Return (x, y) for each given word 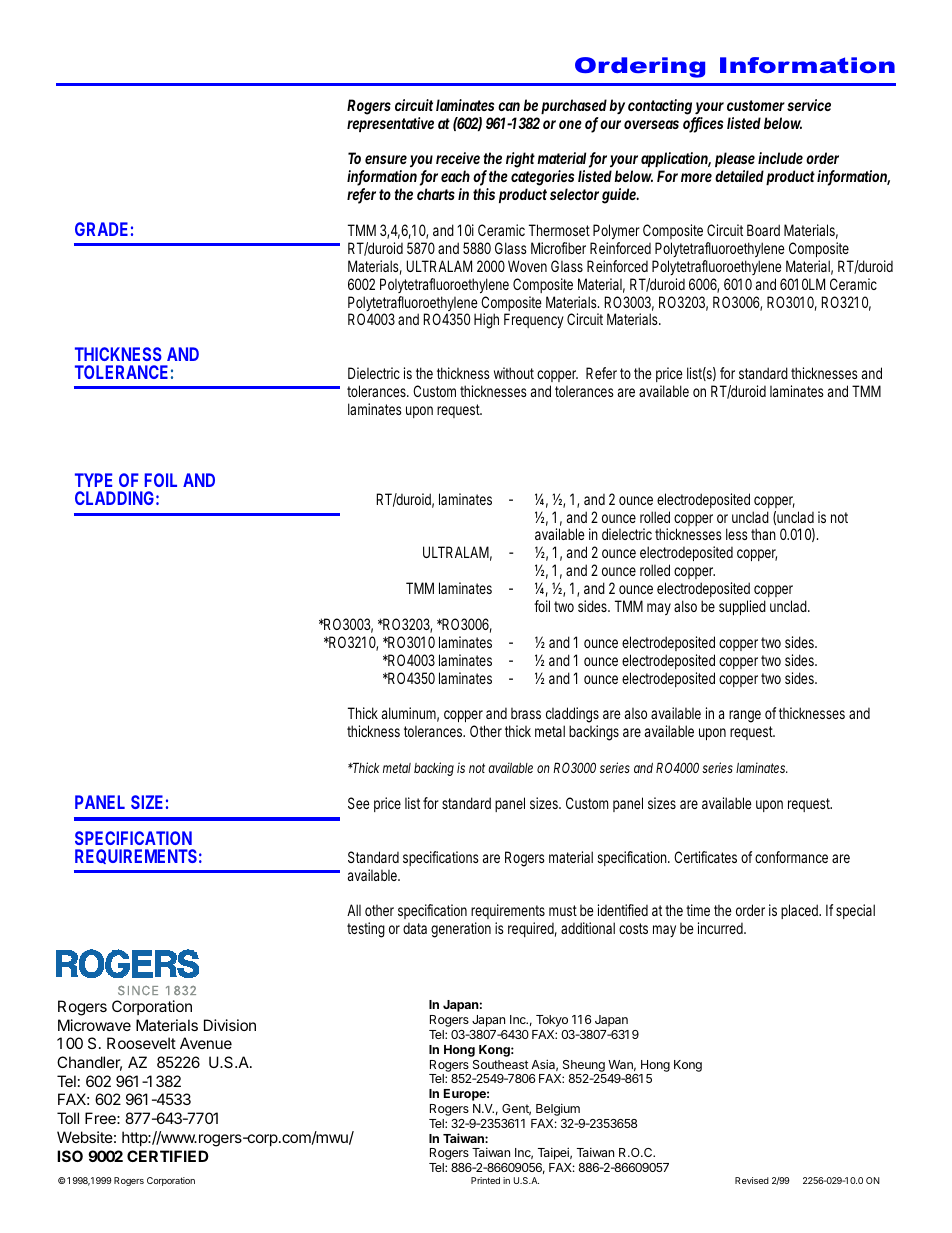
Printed (485, 1180)
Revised (752, 1180)
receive (458, 158)
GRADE (101, 229)
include (780, 158)
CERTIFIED (168, 1156)
